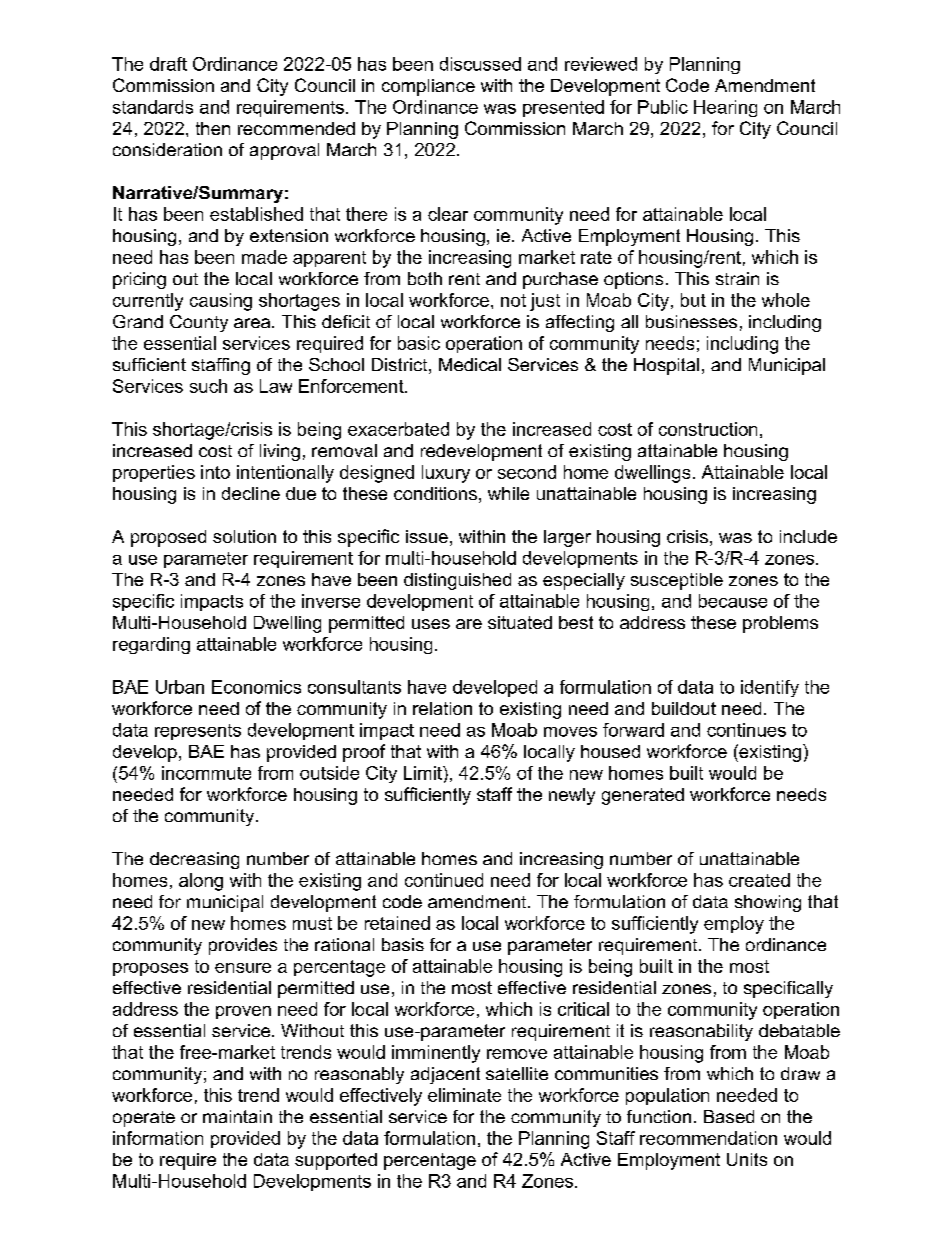 The image size is (952, 1233). Describe the element at coordinates (213, 128) in the screenshot. I see `then` at that location.
